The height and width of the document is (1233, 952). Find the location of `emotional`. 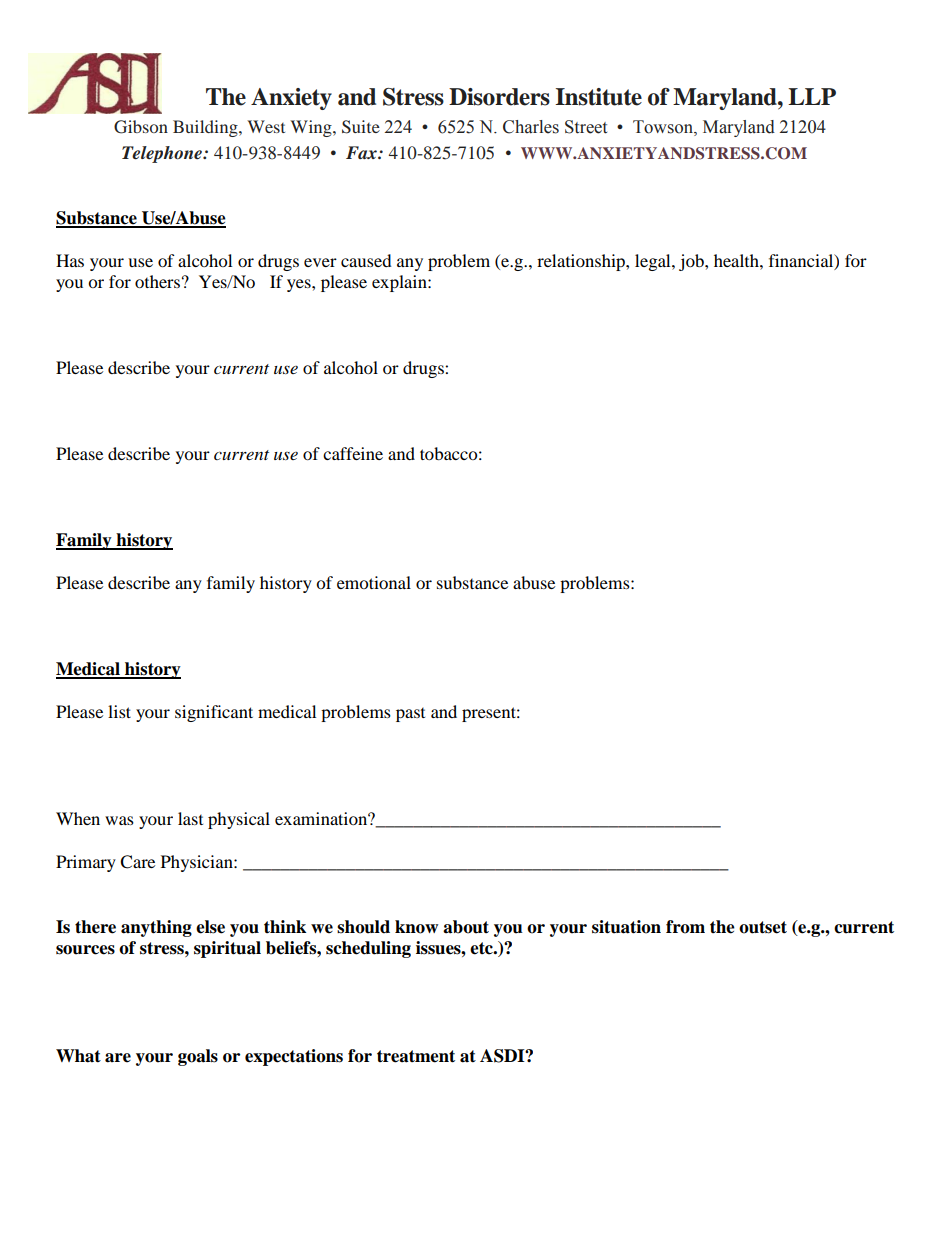

emotional is located at coordinates (374, 582).
